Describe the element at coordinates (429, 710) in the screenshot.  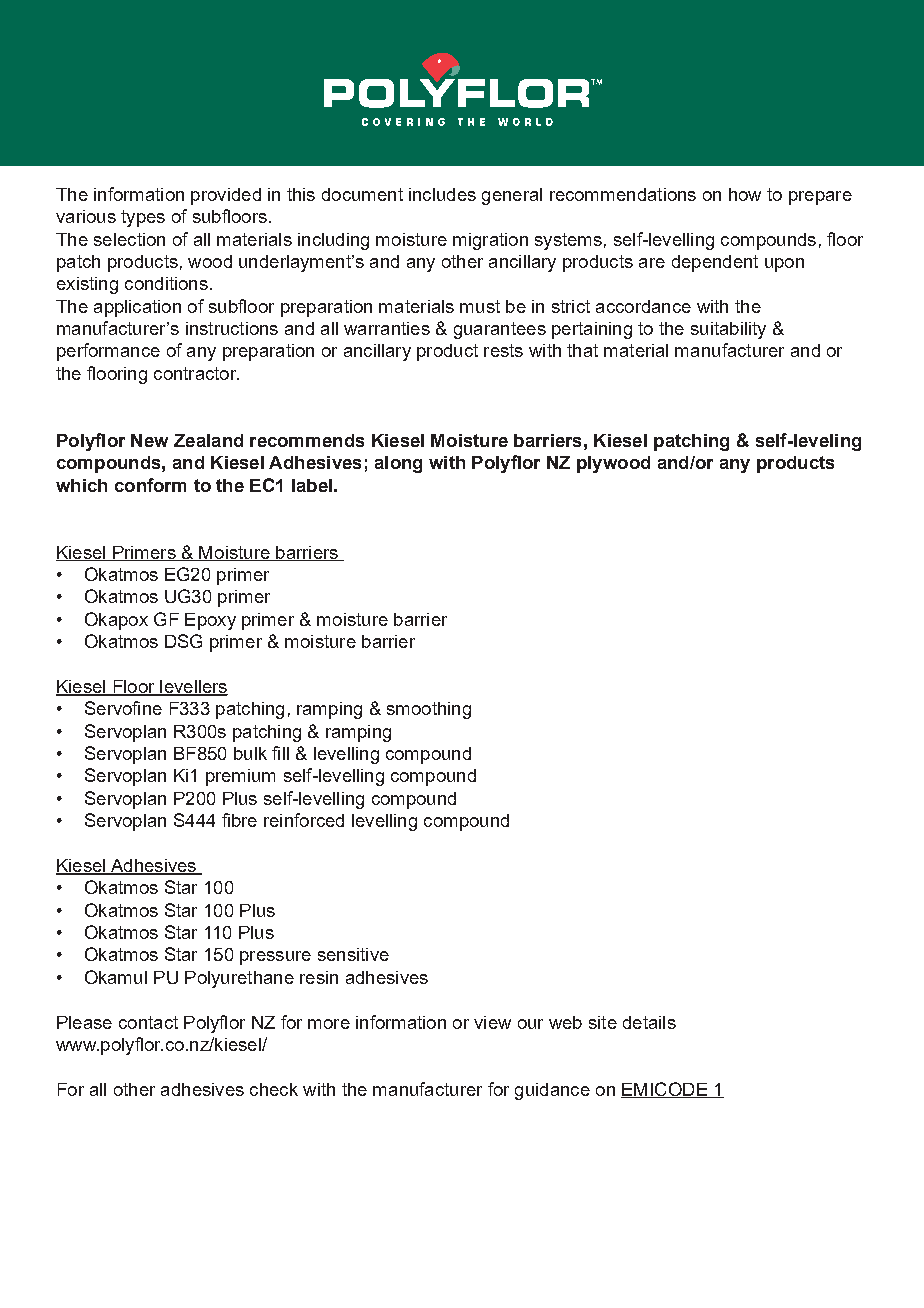
I see `smoothing` at that location.
